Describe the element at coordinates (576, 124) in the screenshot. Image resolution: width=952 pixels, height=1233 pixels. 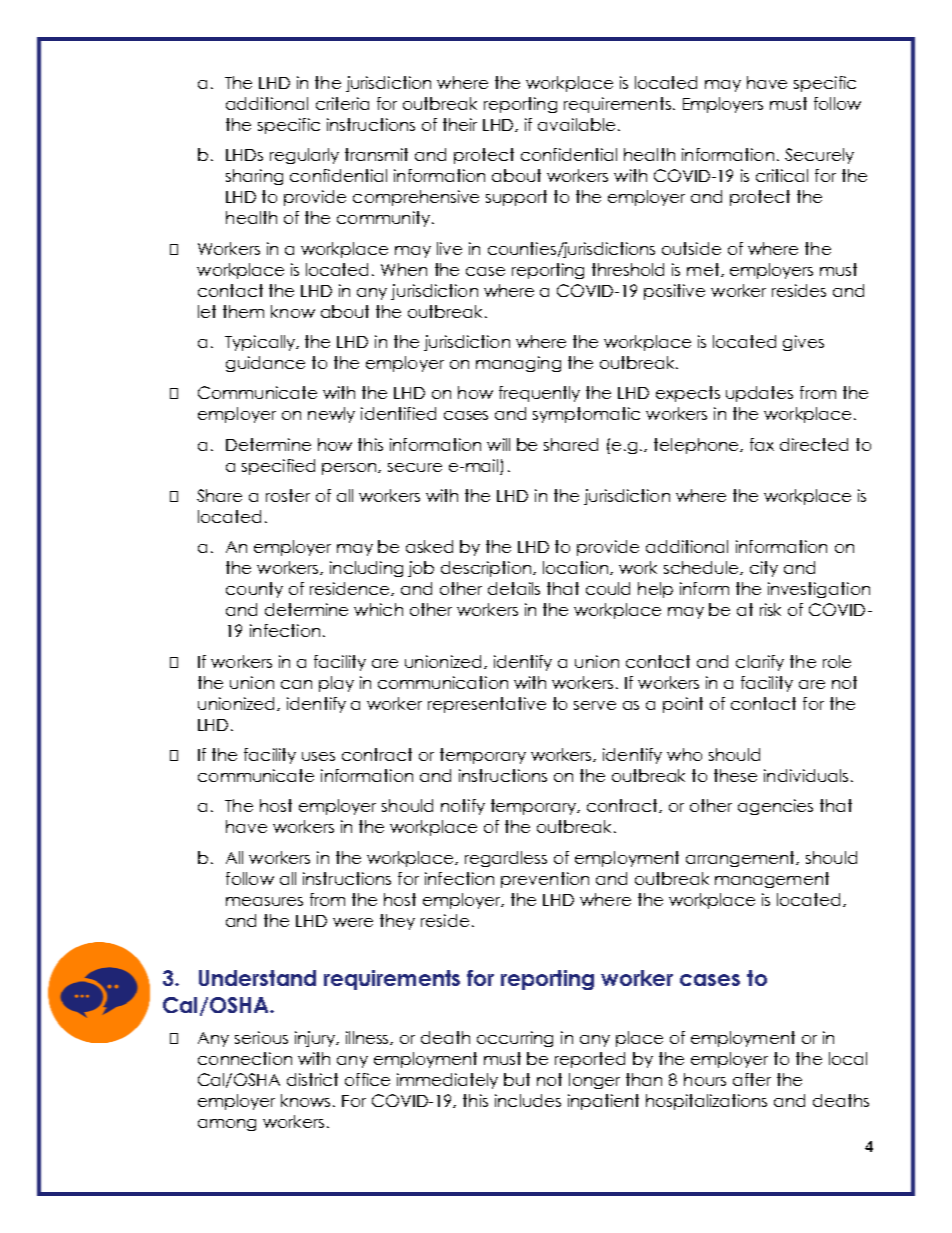
I see `available` at that location.
